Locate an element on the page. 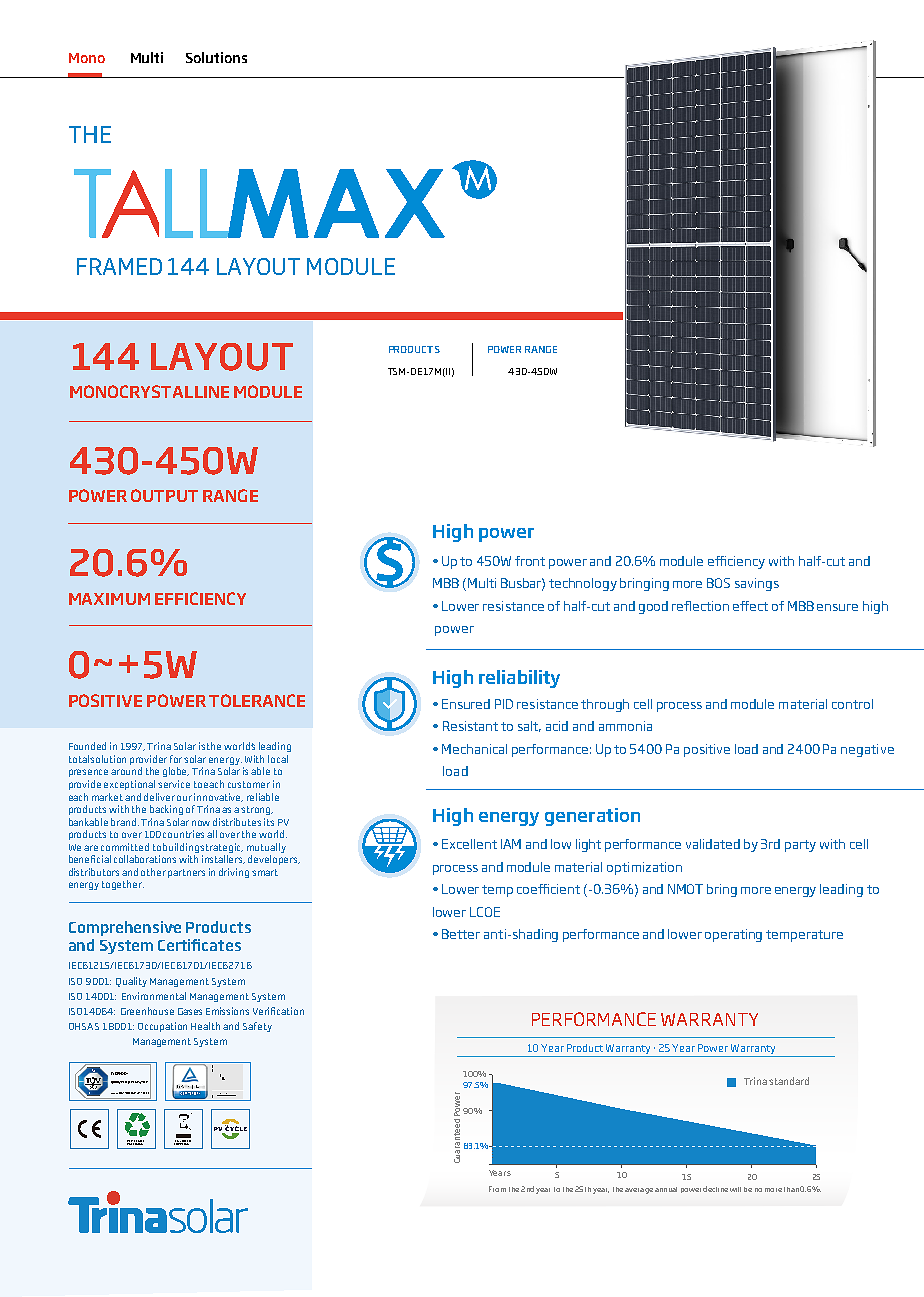 The width and height of the page is (924, 1297). will is located at coordinates (735, 1189).
